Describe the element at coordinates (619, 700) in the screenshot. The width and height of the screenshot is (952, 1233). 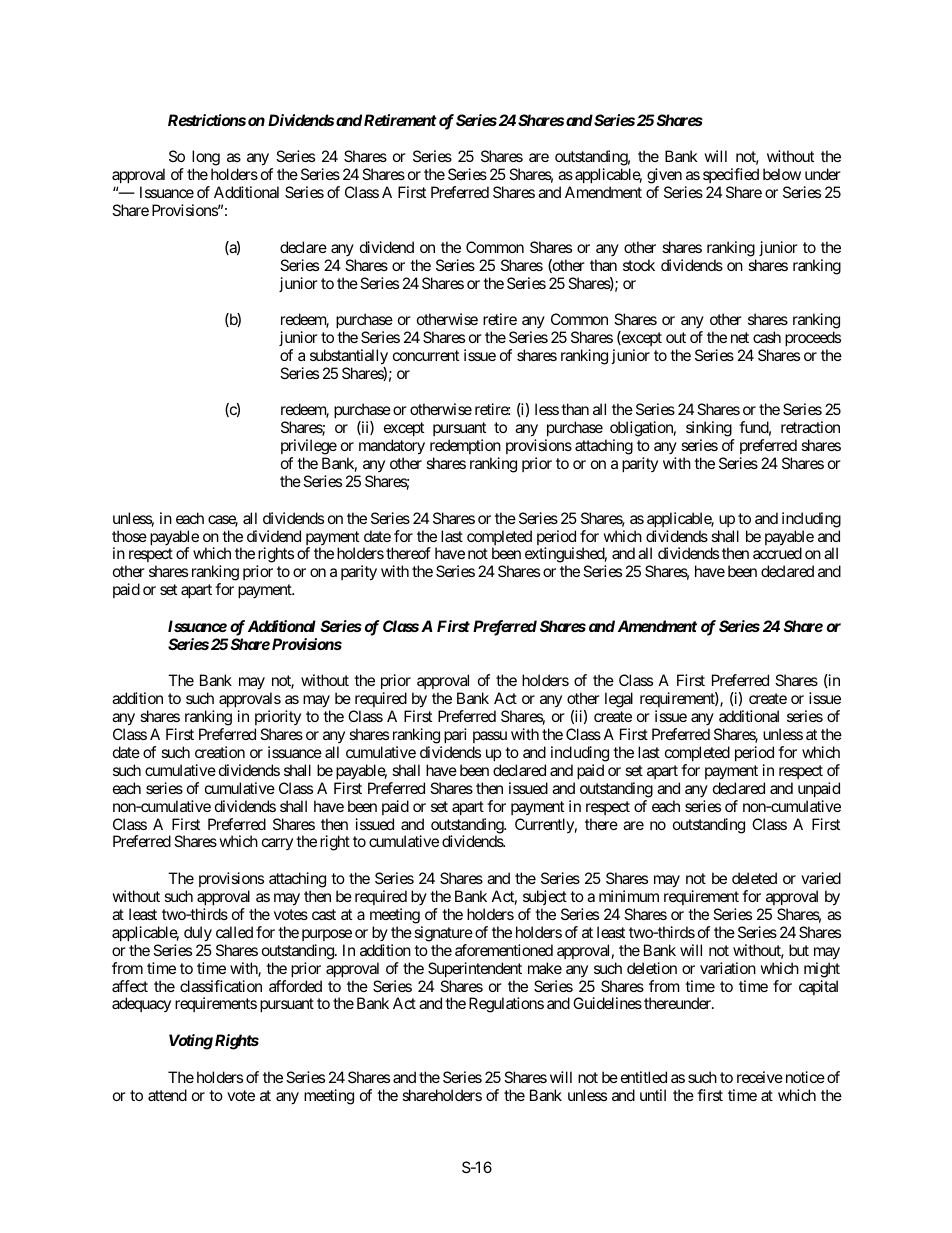
I see `legal` at that location.
